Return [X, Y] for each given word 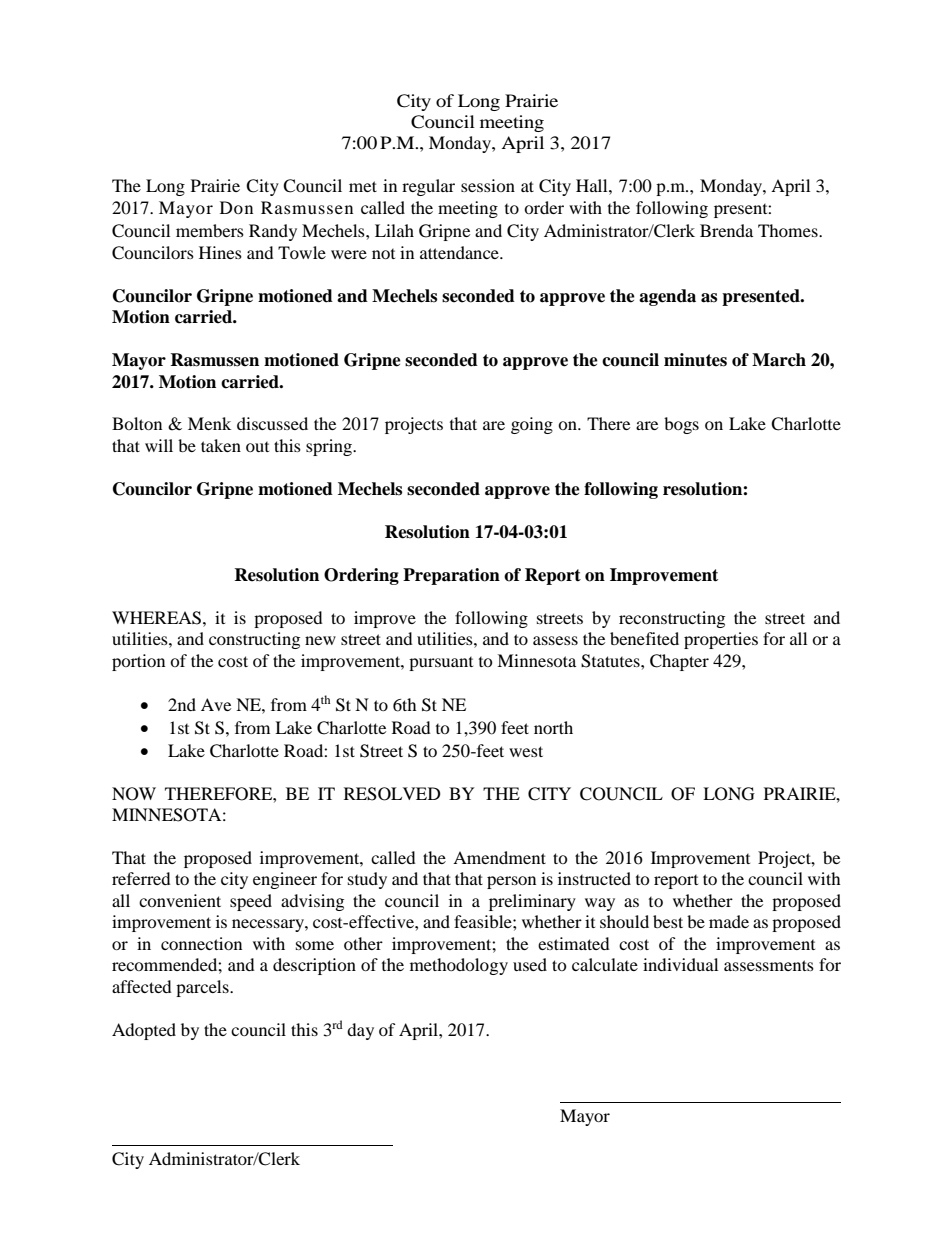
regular [428, 187]
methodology [459, 966]
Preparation [451, 576]
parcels [203, 988]
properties [721, 640]
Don [236, 207]
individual [680, 964]
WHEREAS [158, 618]
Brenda [726, 230]
